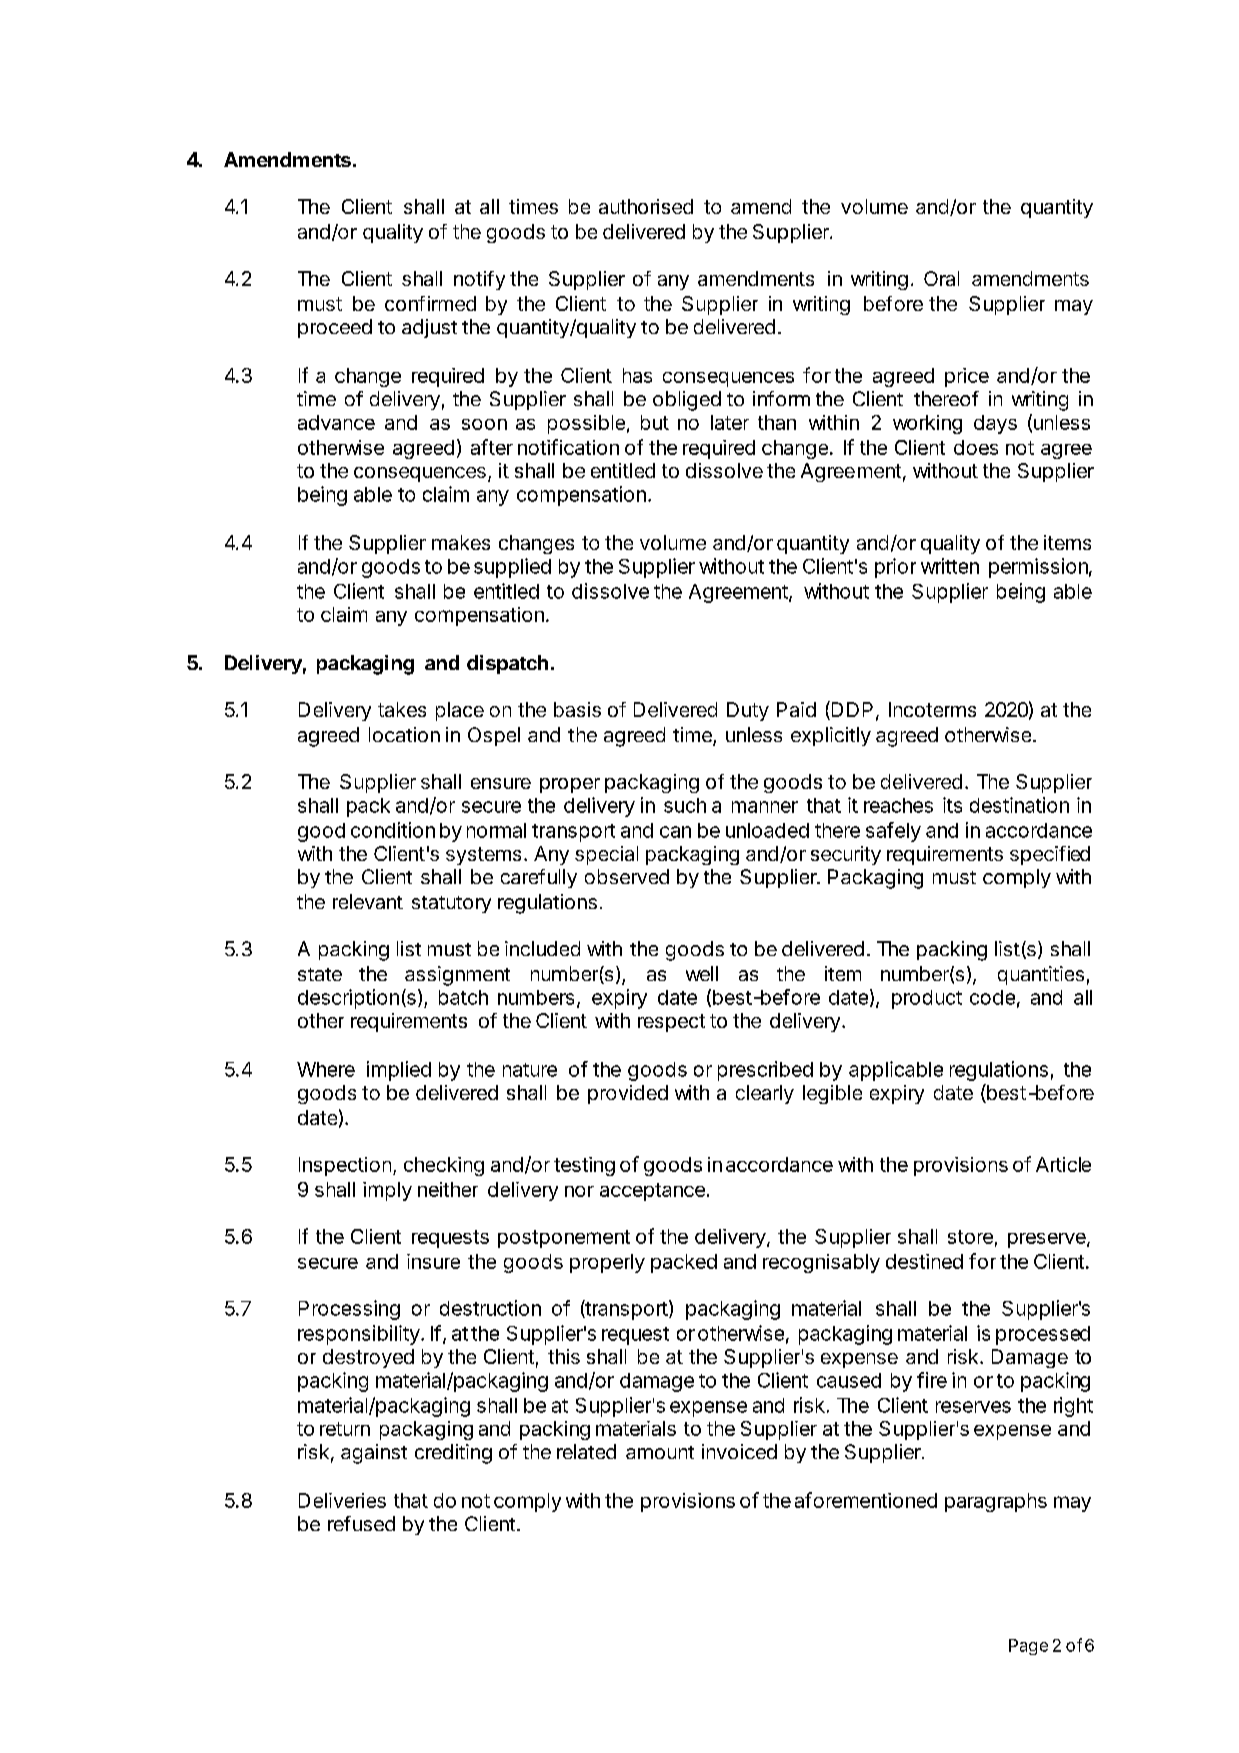 The width and height of the screenshot is (1239, 1753). Describe the element at coordinates (646, 206) in the screenshot. I see `authorised` at that location.
